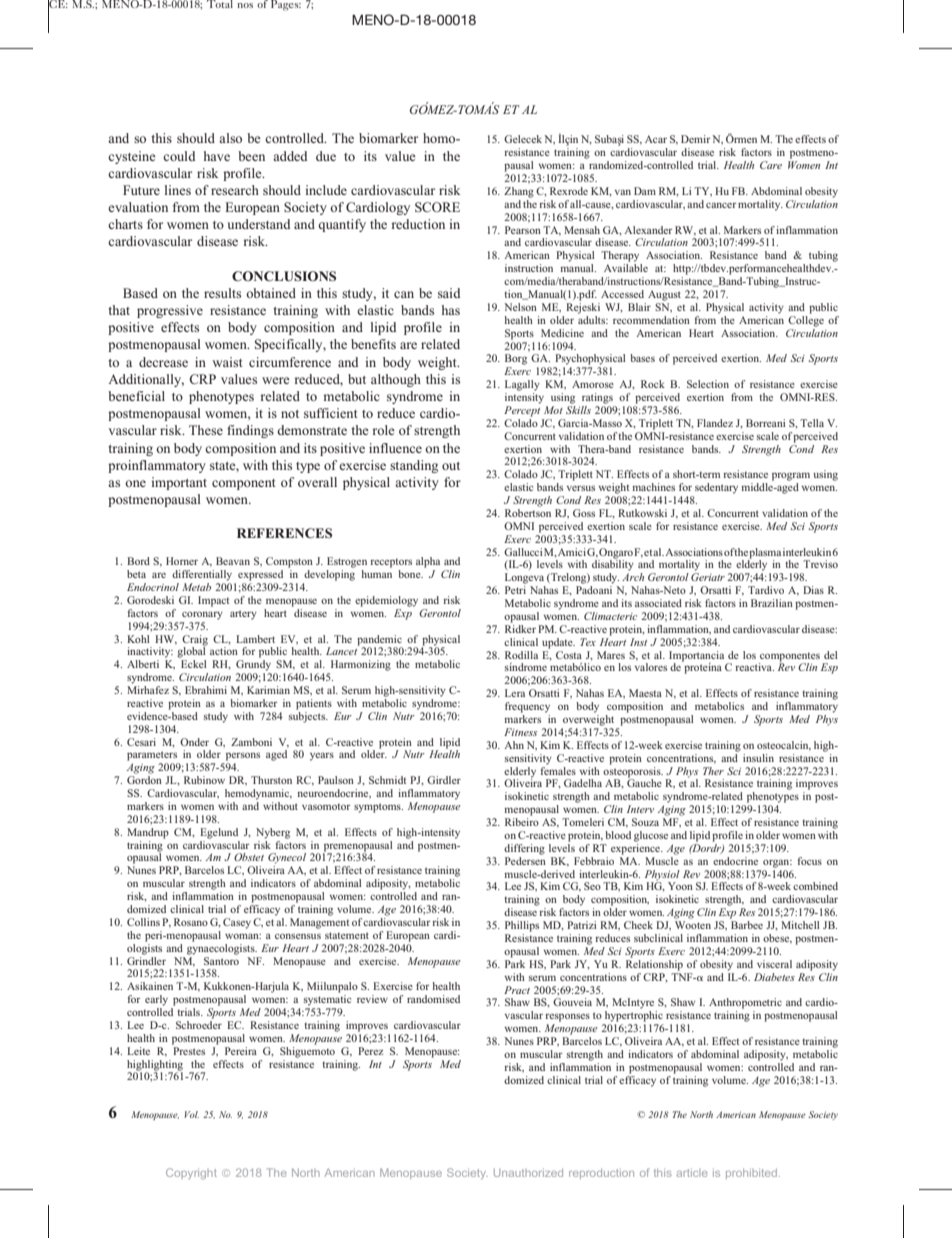  I want to click on Zhang, so click(519, 192).
